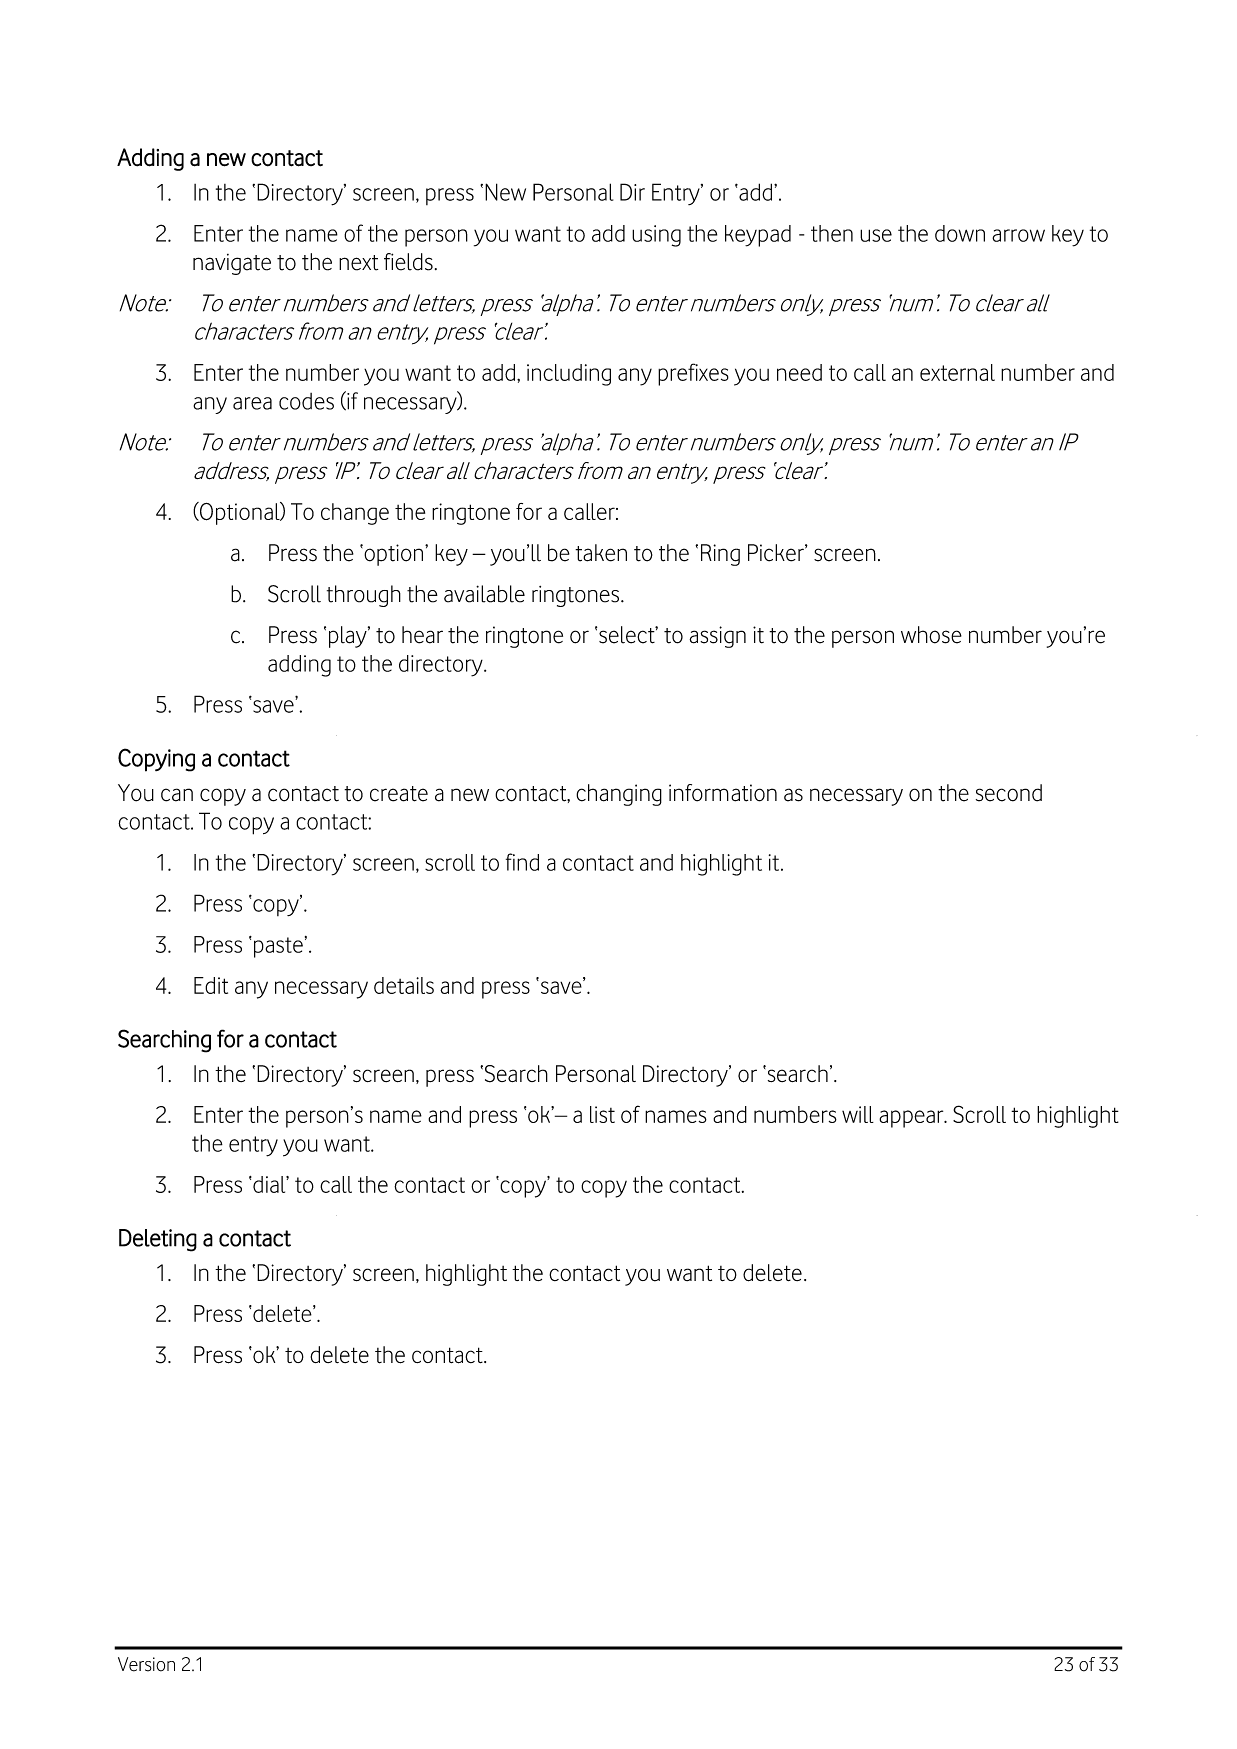  Describe the element at coordinates (146, 1664) in the page. I see `Version` at that location.
